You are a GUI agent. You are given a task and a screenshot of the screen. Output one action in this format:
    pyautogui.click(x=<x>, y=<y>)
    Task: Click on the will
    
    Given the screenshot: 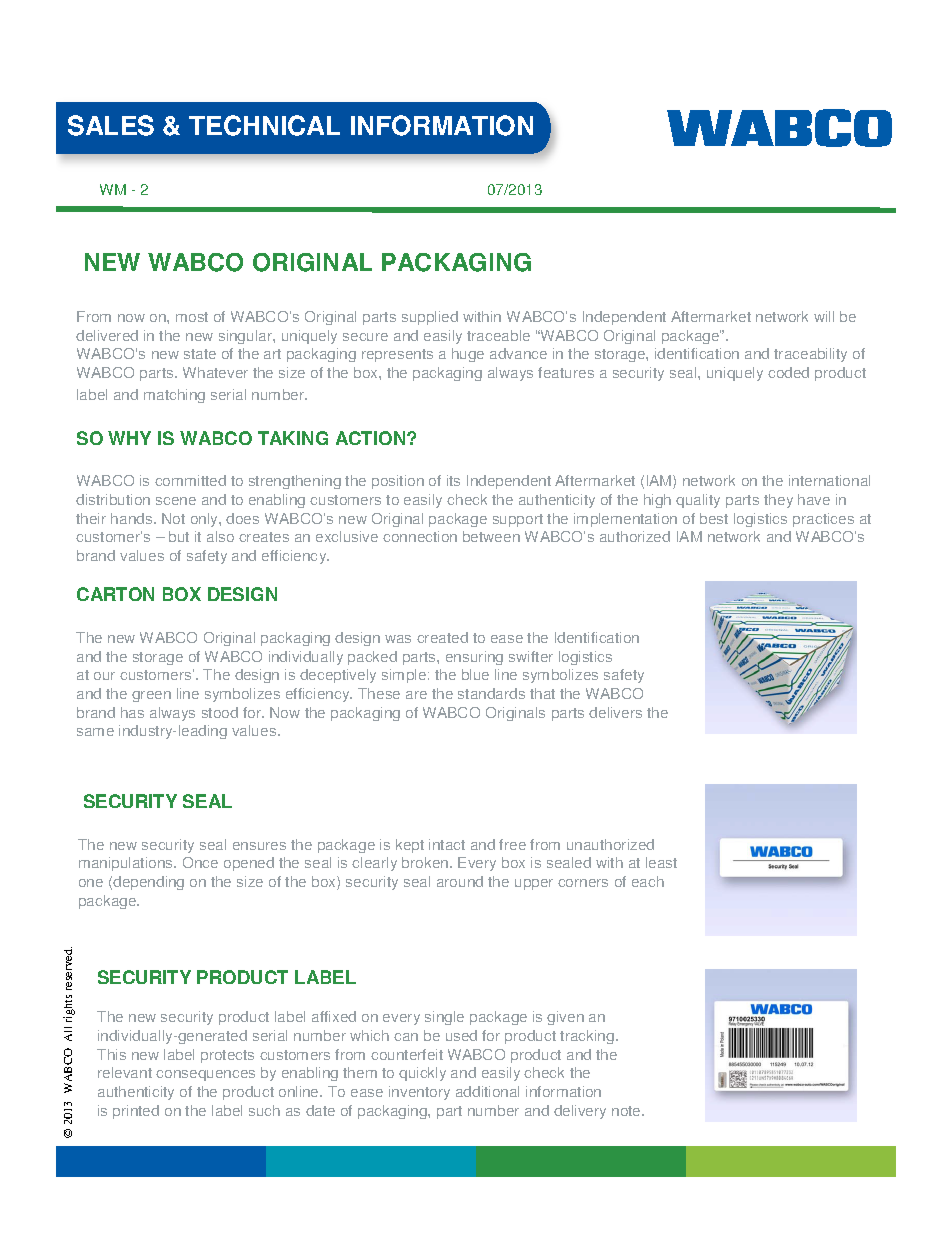 What is the action you would take?
    pyautogui.click(x=824, y=316)
